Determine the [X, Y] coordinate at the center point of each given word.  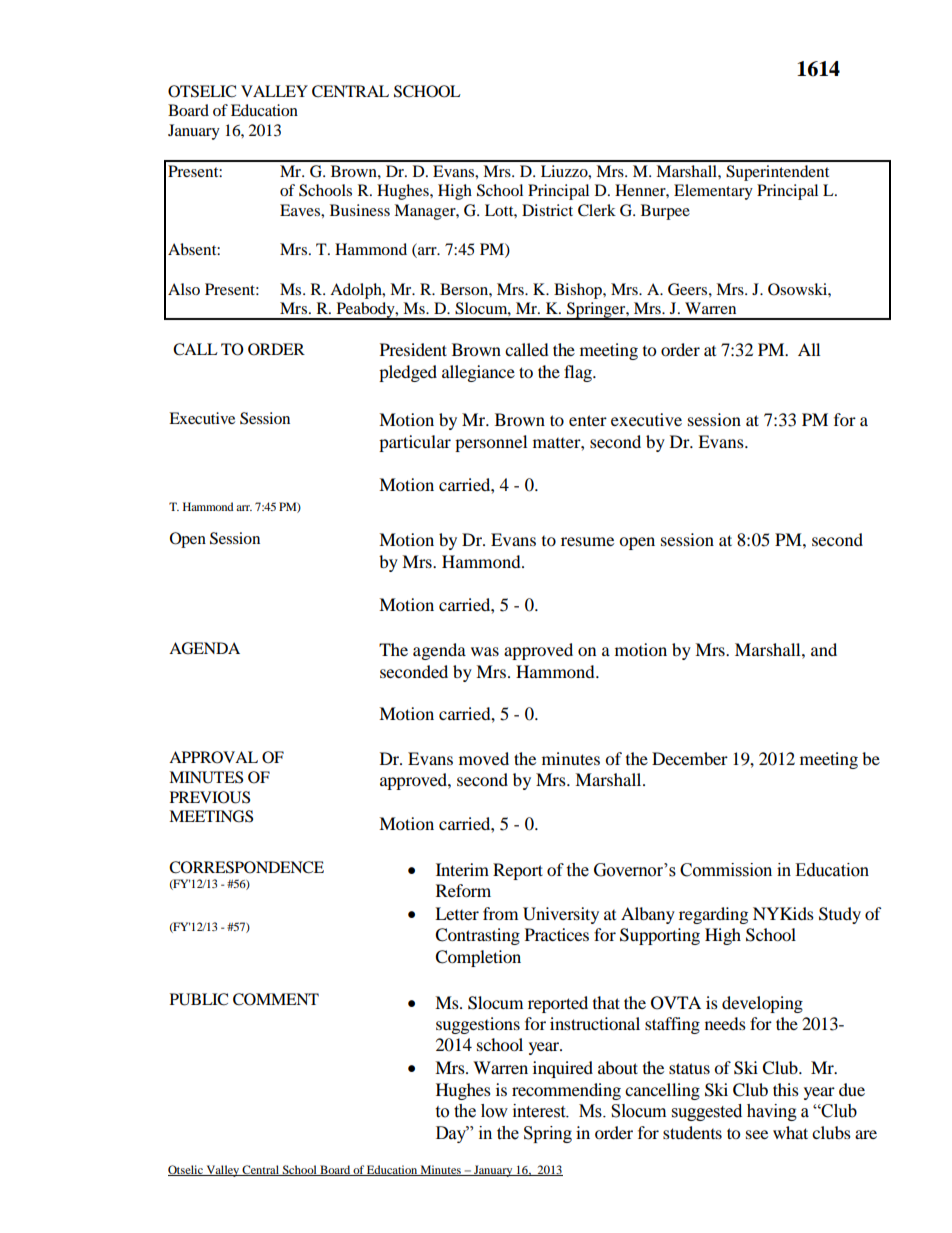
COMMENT [276, 999]
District [547, 210]
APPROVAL [213, 757]
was [485, 651]
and [824, 649]
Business [360, 210]
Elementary [713, 192]
